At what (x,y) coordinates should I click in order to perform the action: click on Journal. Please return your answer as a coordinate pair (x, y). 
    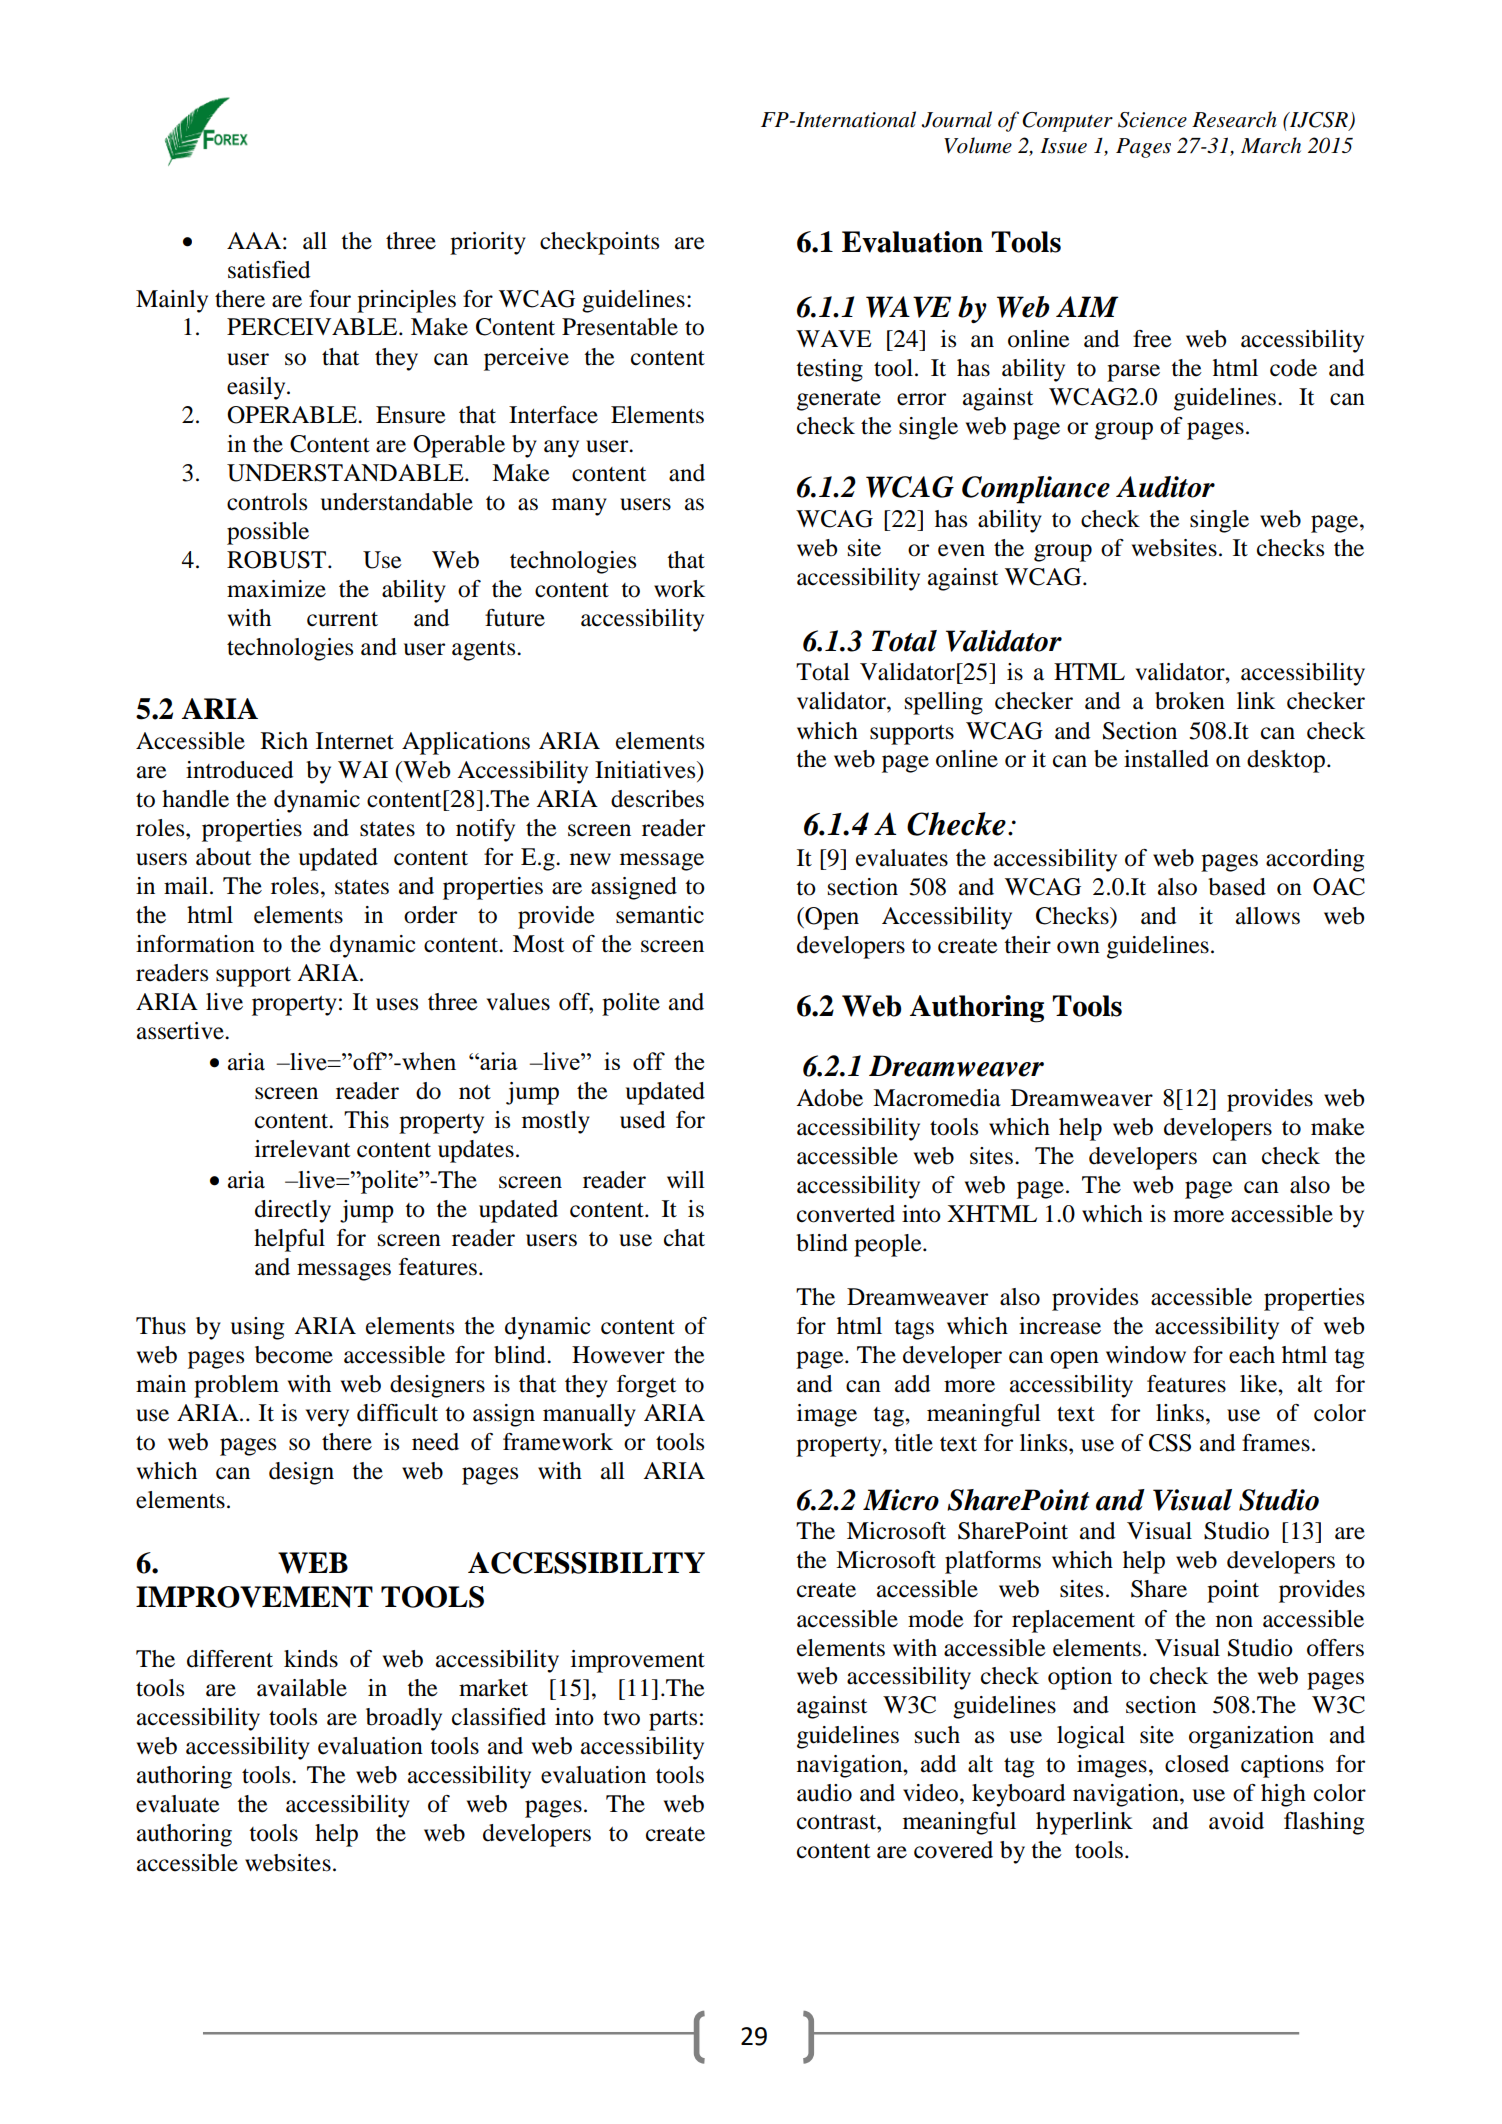
    Looking at the image, I should click on (956, 119).
